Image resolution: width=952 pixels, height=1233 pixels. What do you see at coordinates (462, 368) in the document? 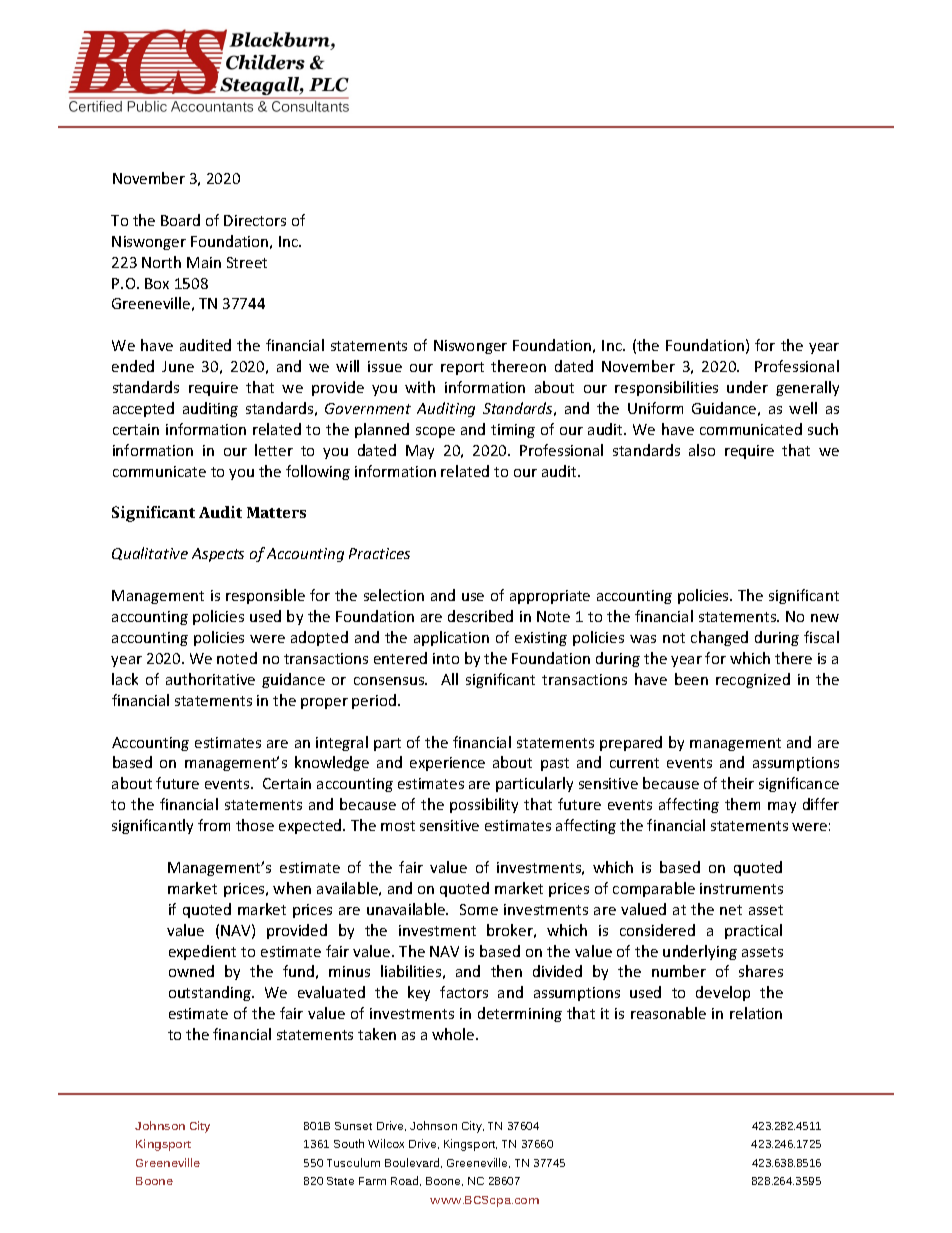
I see `report` at bounding box center [462, 368].
